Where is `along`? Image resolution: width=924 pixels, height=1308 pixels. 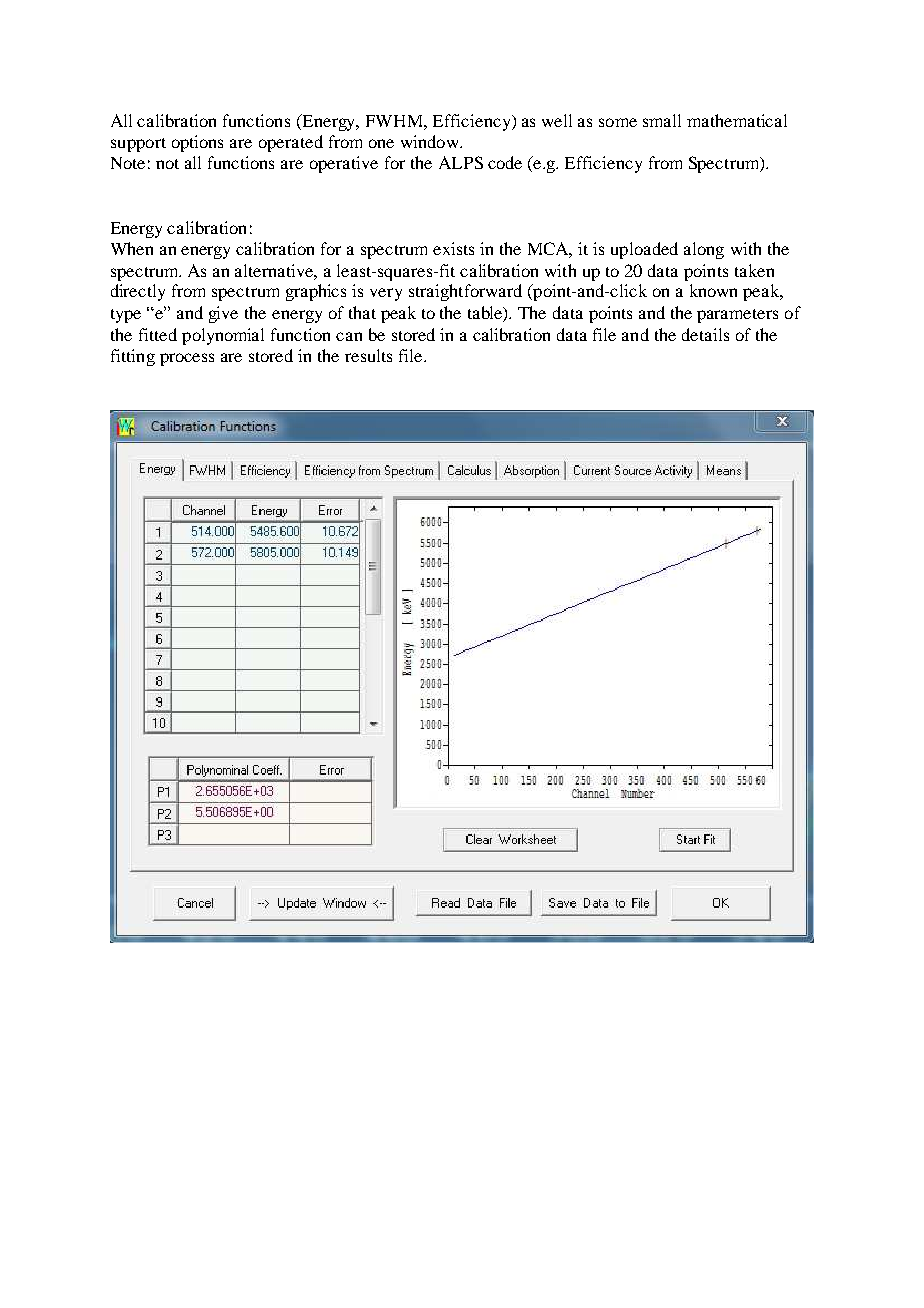 along is located at coordinates (704, 250).
